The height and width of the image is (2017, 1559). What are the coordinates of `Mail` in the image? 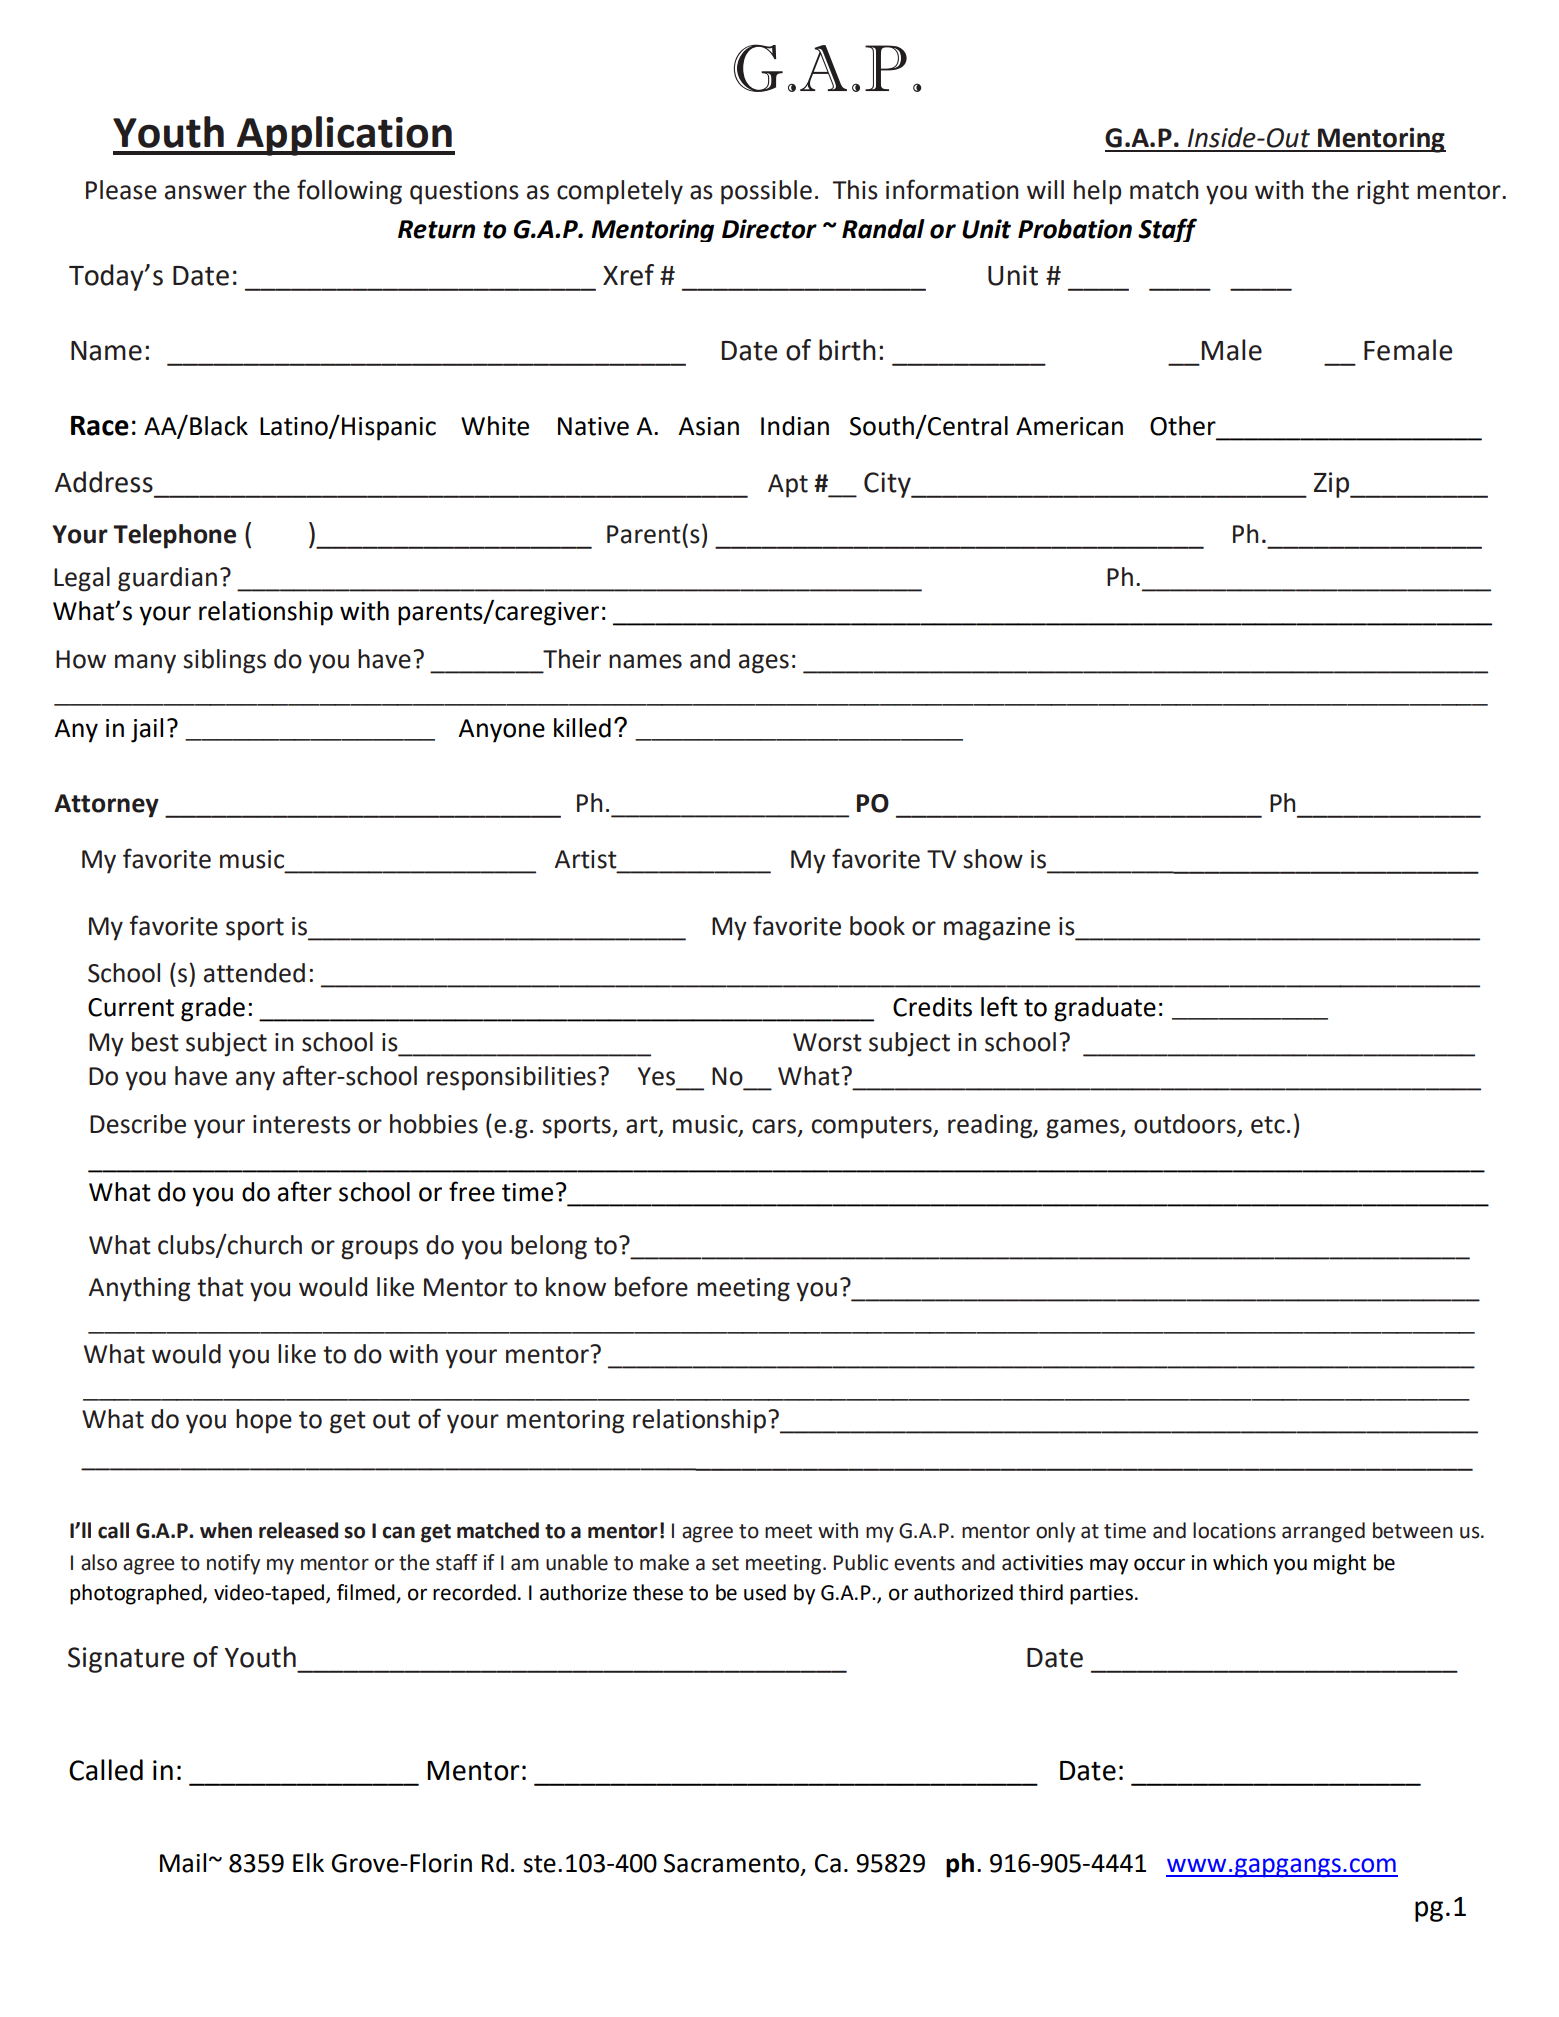 It's located at (183, 1863).
